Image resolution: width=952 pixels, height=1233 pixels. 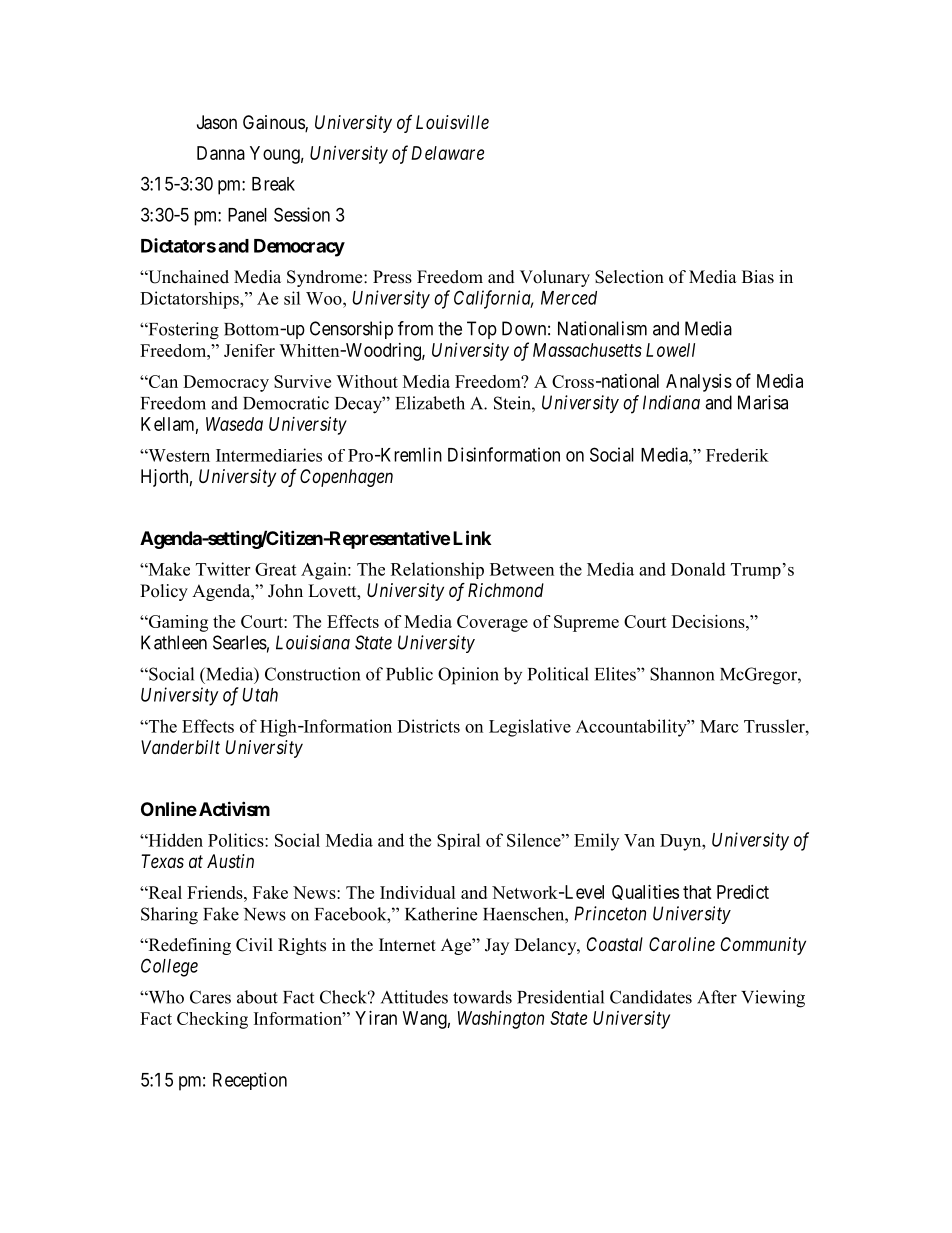 What do you see at coordinates (709, 621) in the screenshot?
I see `Decisions` at bounding box center [709, 621].
